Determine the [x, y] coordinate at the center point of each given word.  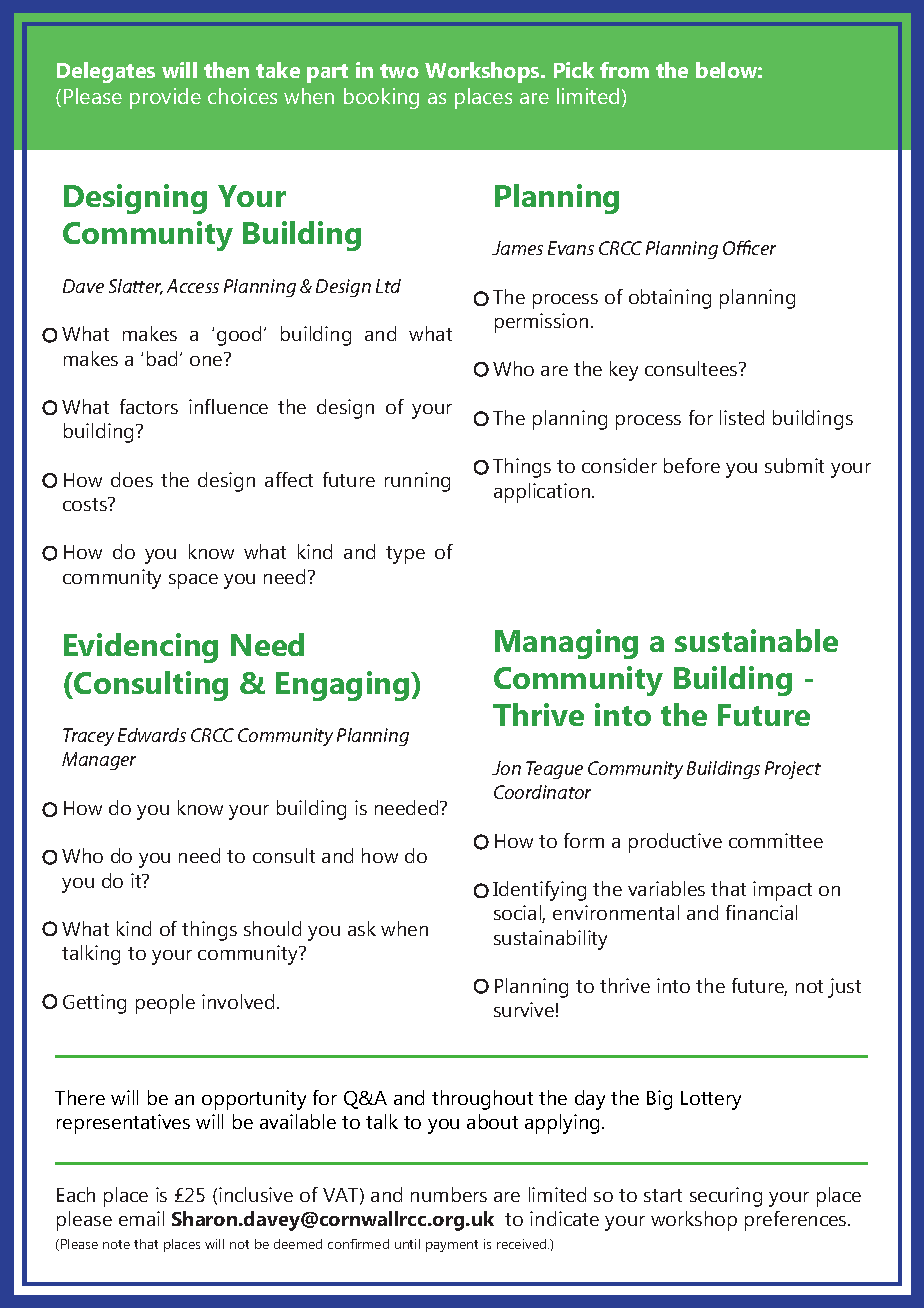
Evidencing [141, 648]
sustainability [550, 940]
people [165, 1004]
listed [742, 417]
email [141, 1218]
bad [162, 358]
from [624, 70]
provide [165, 98]
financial [761, 912]
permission [541, 323]
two [399, 71]
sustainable [756, 640]
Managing [566, 644]
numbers [449, 1194]
